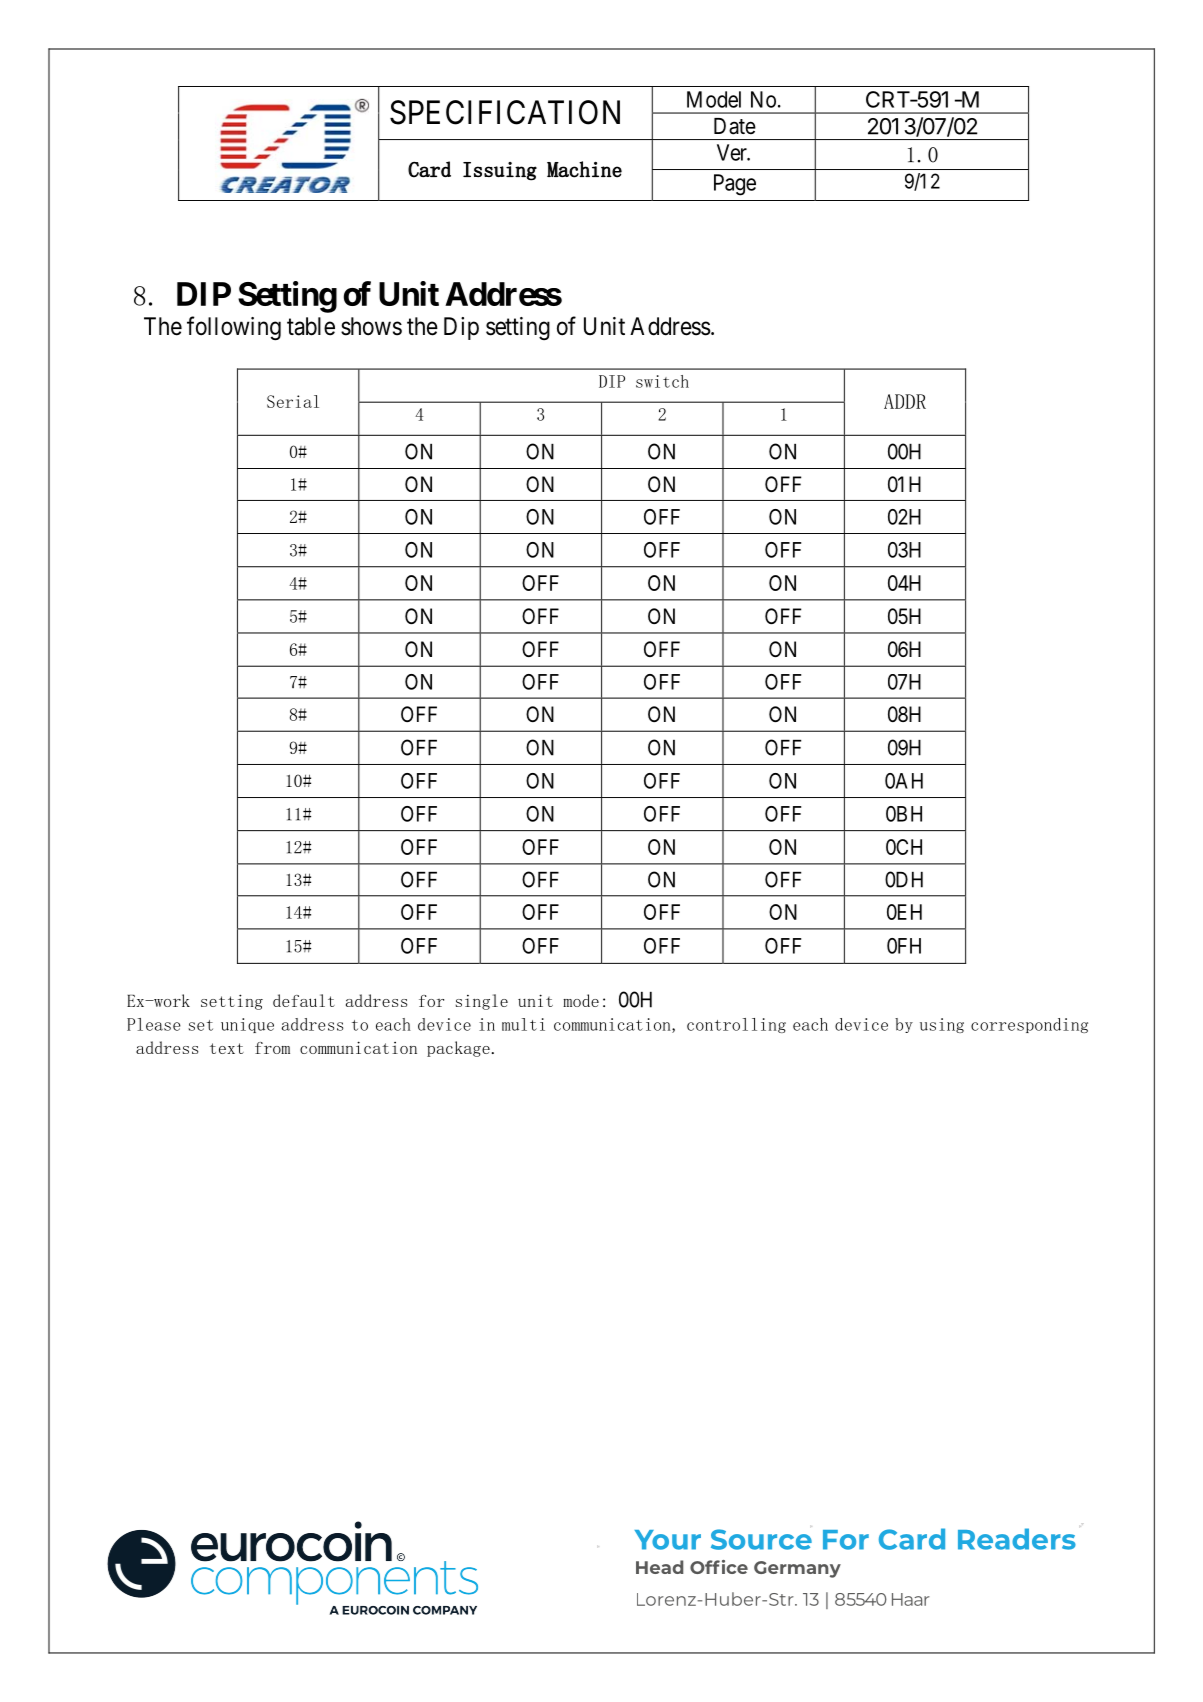 The height and width of the screenshot is (1702, 1203). What do you see at coordinates (733, 152) in the screenshot?
I see `Ver` at bounding box center [733, 152].
